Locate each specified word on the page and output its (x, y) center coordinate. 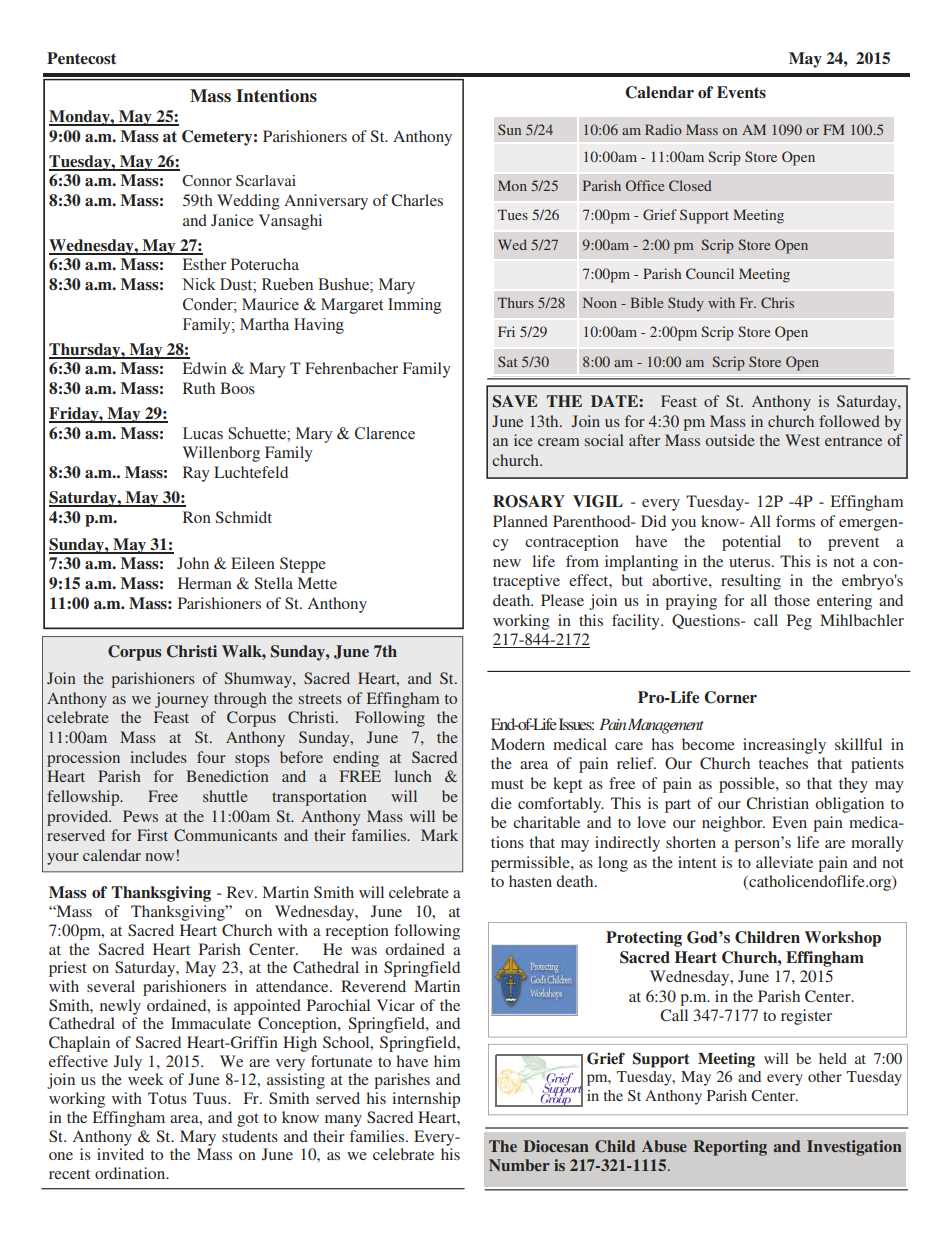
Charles (417, 200)
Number (519, 1165)
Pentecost (81, 58)
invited (120, 1154)
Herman (205, 583)
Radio (663, 129)
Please (562, 600)
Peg (799, 622)
